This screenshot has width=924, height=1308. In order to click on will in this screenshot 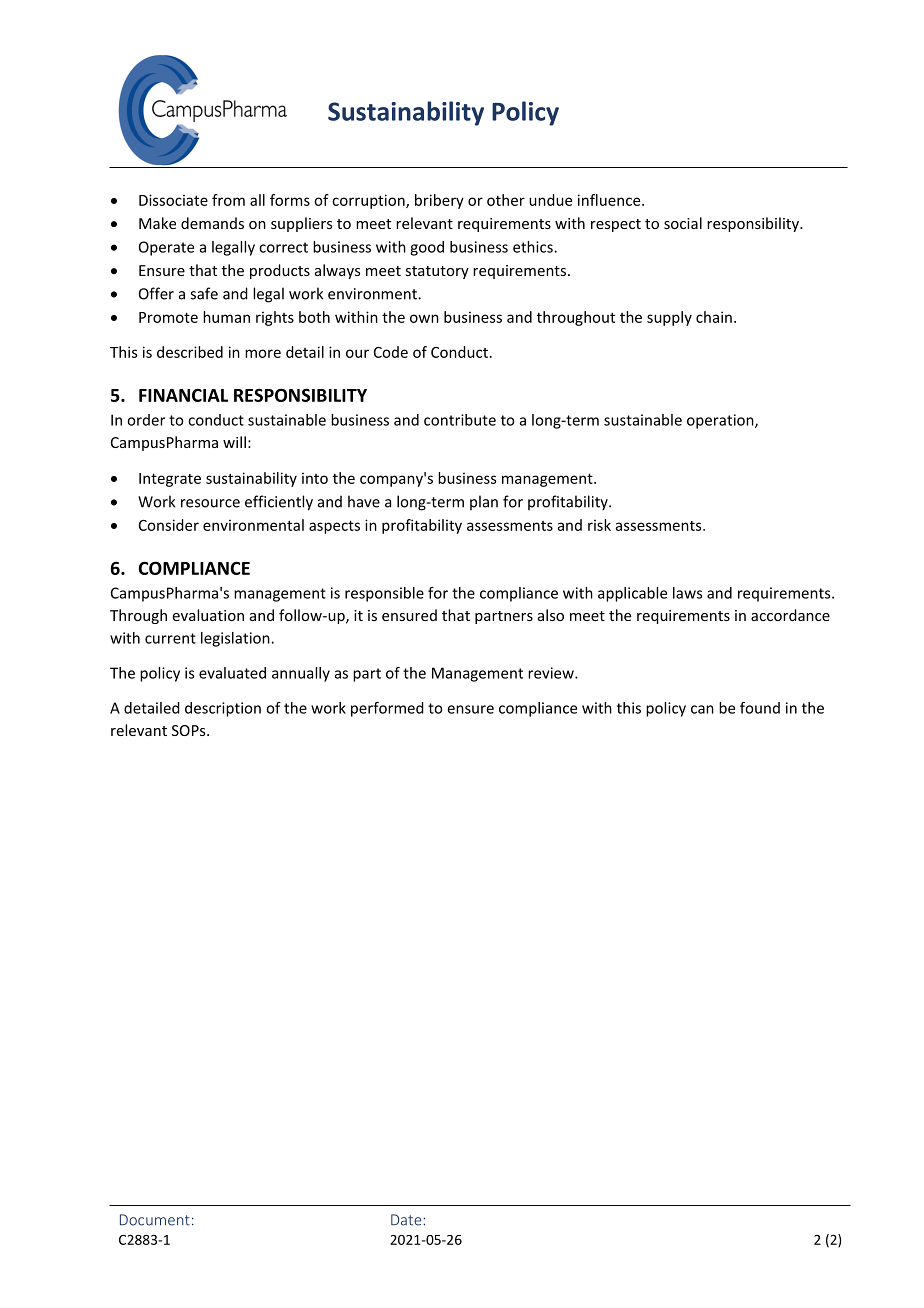, I will do `click(234, 442)`.
